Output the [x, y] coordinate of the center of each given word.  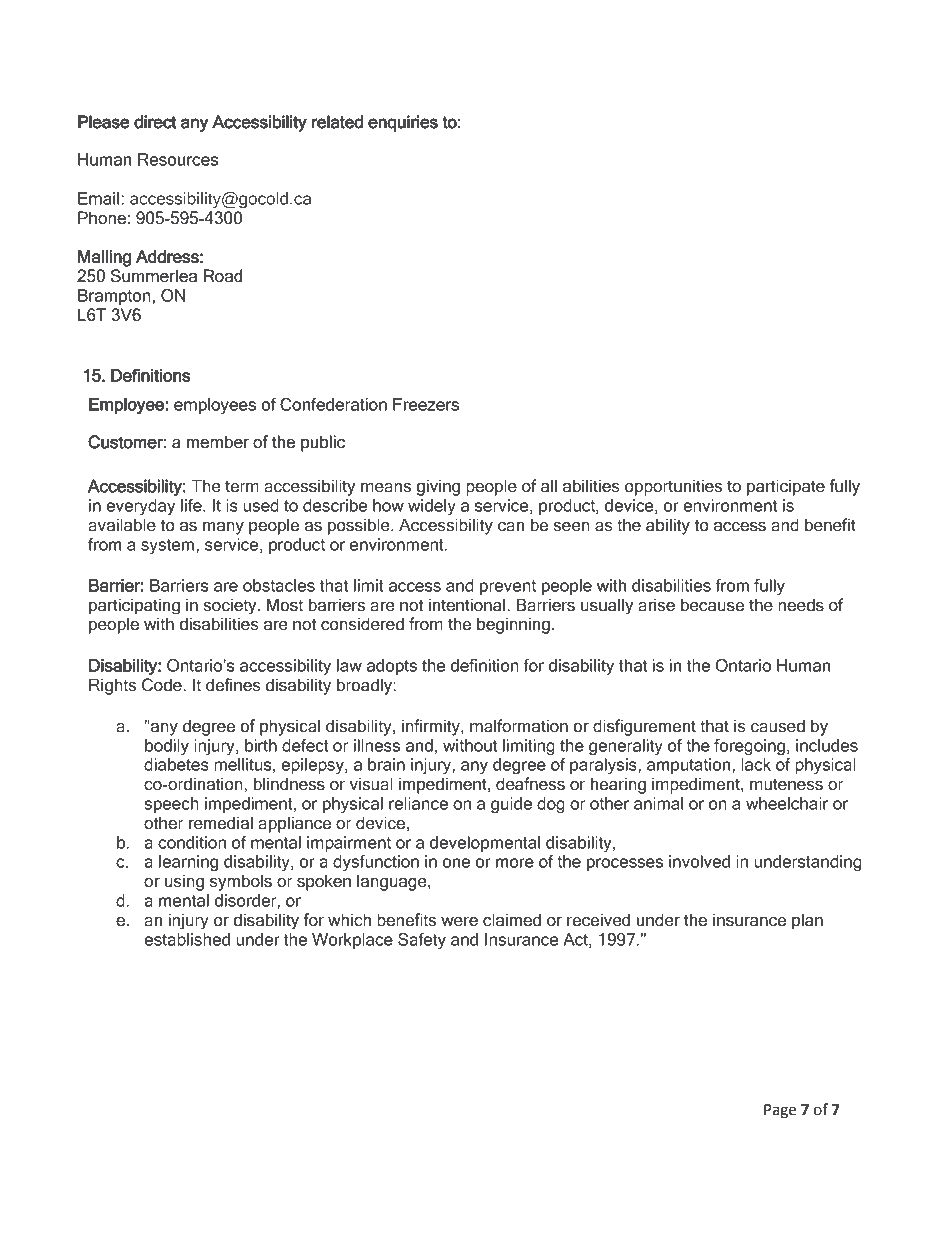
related [337, 122]
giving [438, 487]
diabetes [176, 764]
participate [786, 487]
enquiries [403, 123]
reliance [418, 803]
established [187, 939]
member [218, 442]
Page [780, 1111]
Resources [178, 159]
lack [756, 764]
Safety [422, 941]
